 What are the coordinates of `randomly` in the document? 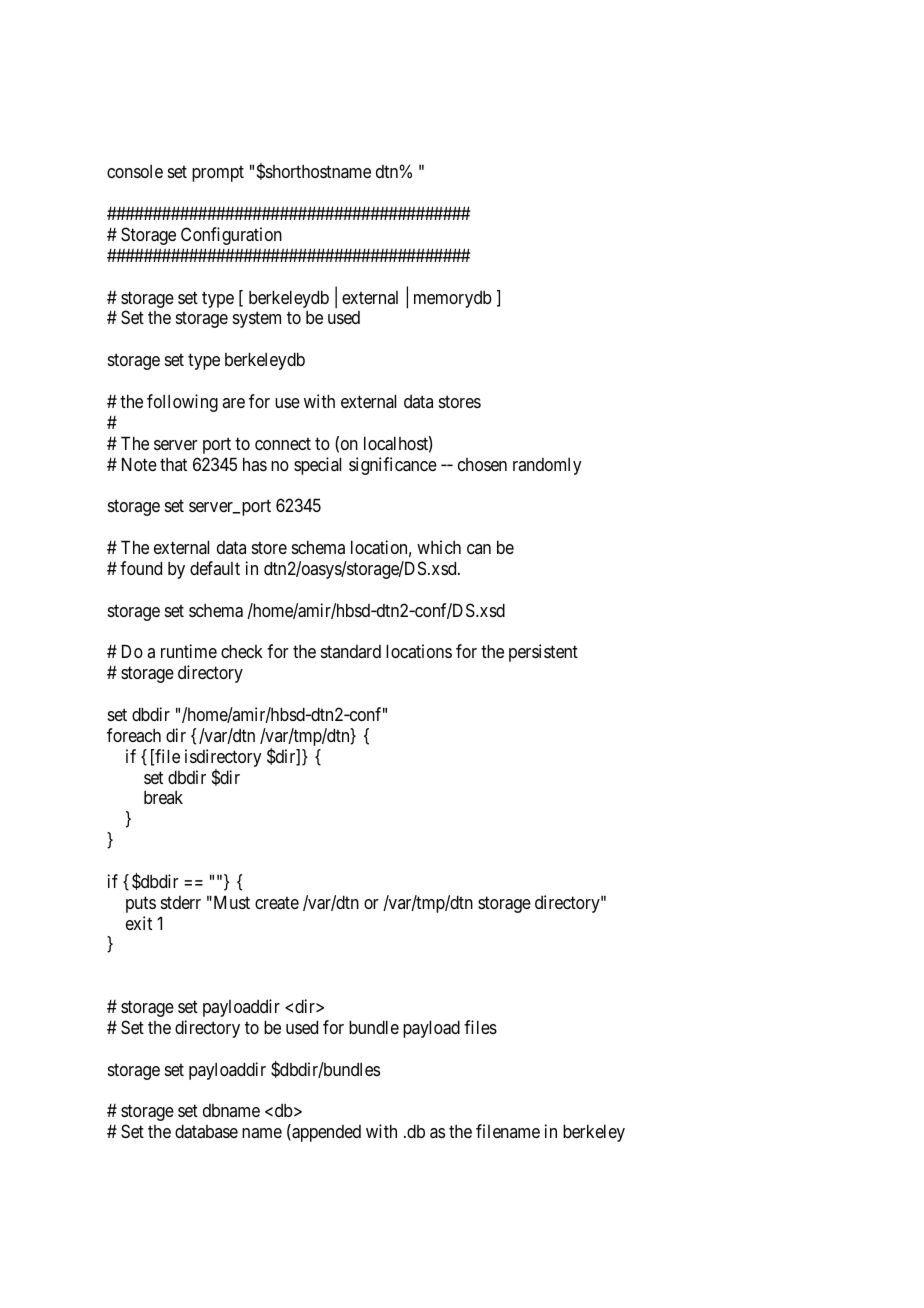 It's located at (547, 466).
